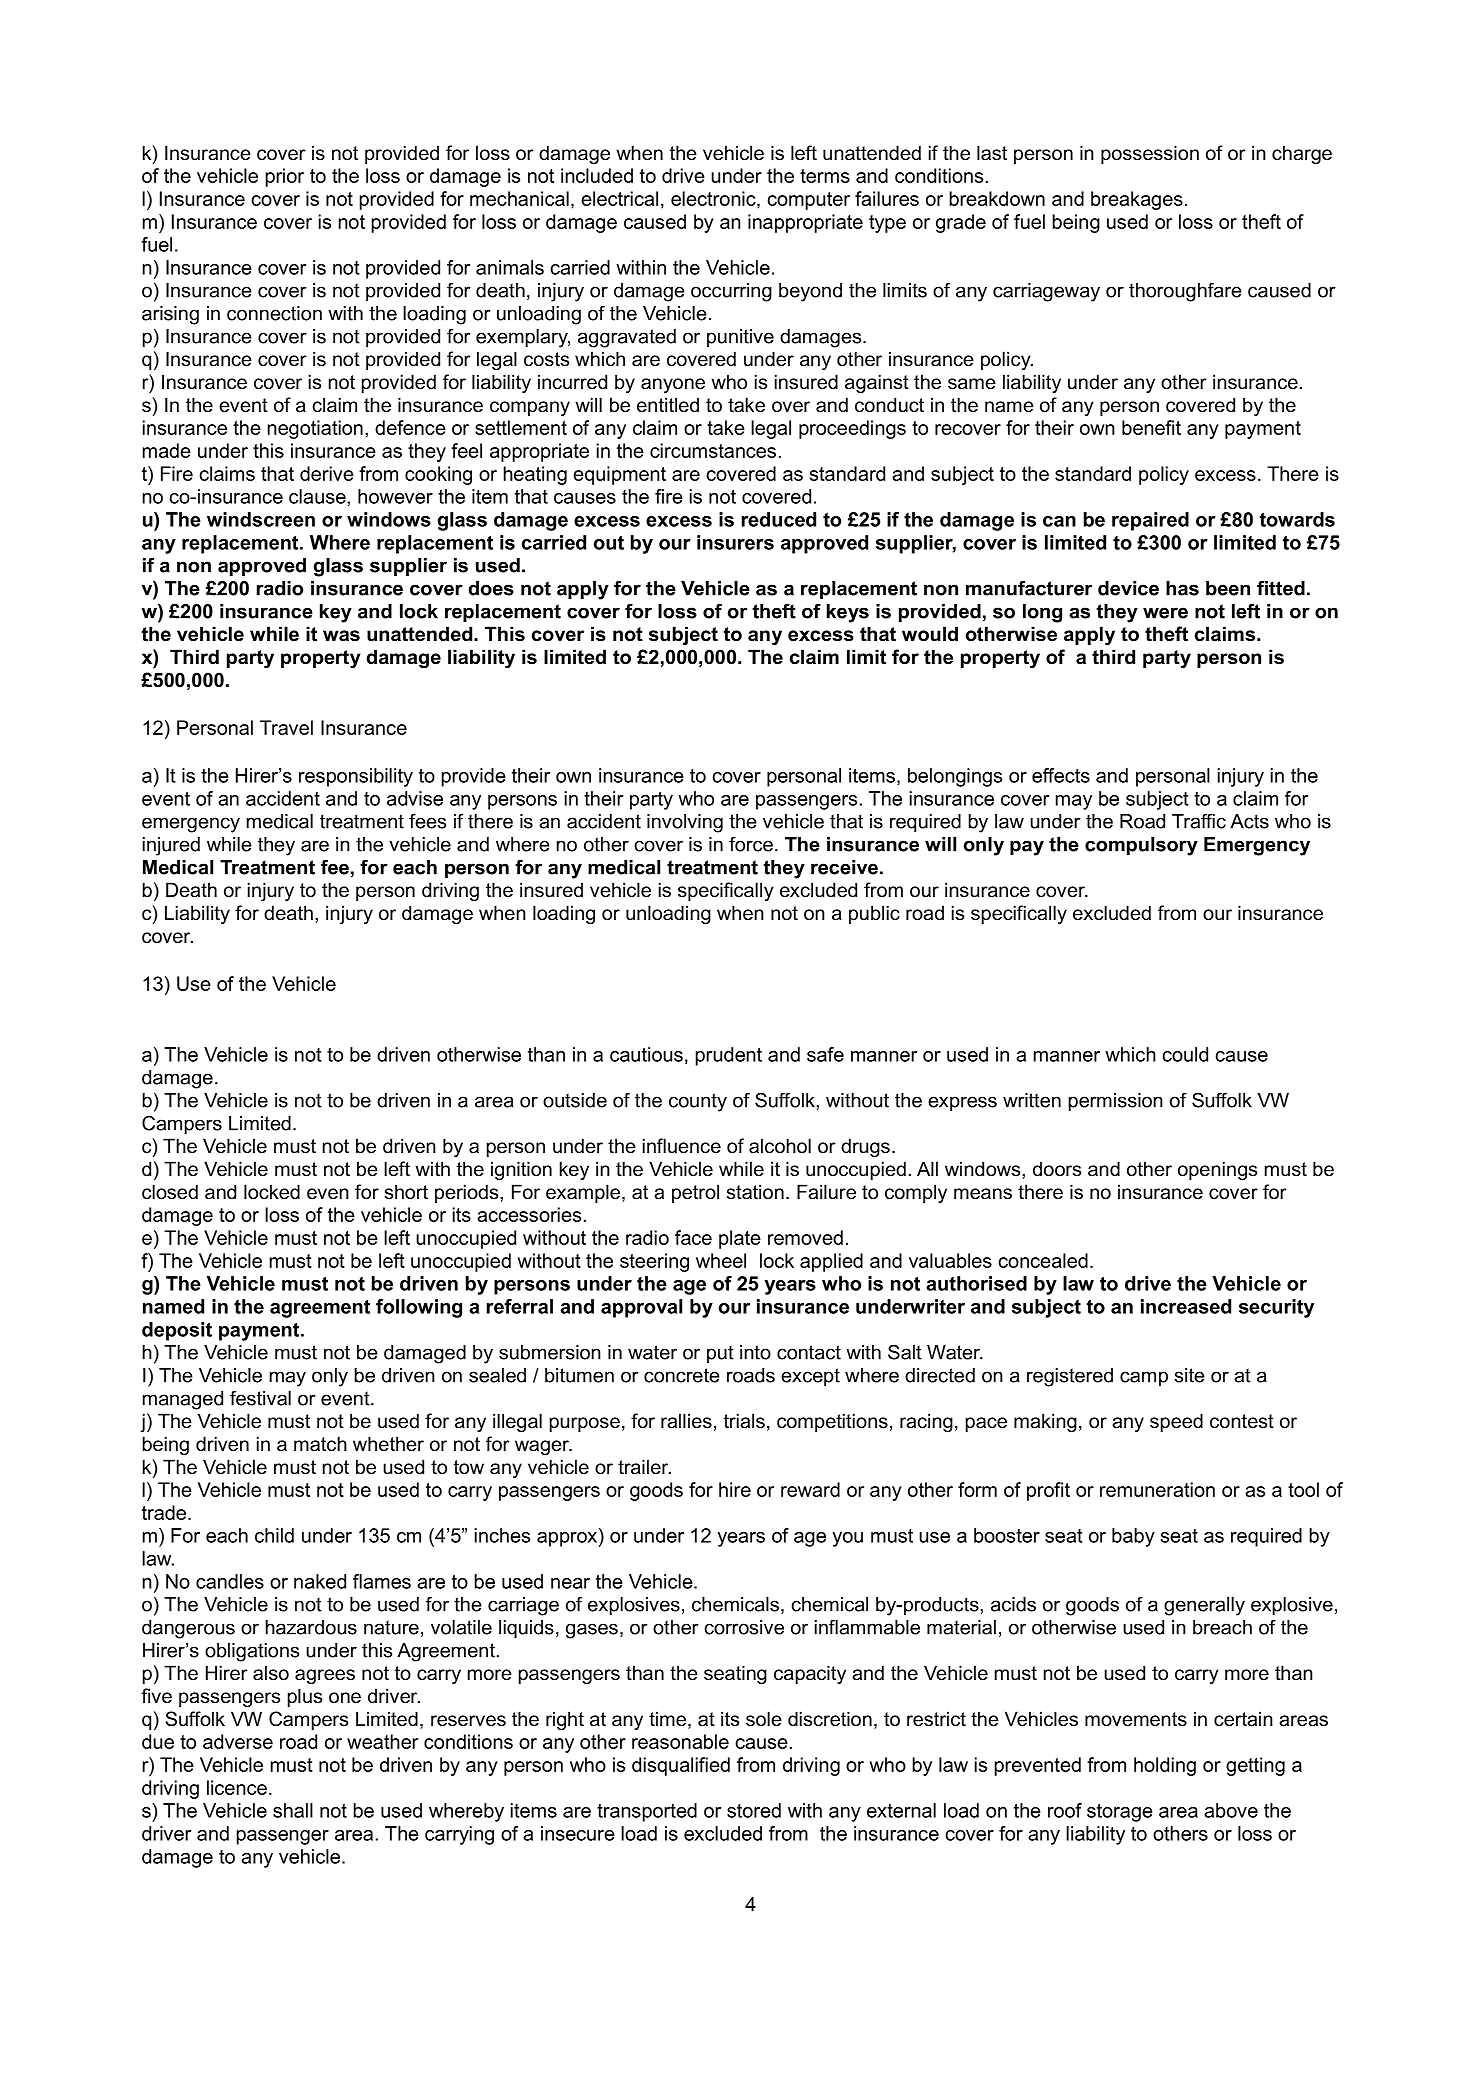 Image resolution: width=1482 pixels, height=2097 pixels. What do you see at coordinates (406, 1192) in the screenshot?
I see `short` at bounding box center [406, 1192].
